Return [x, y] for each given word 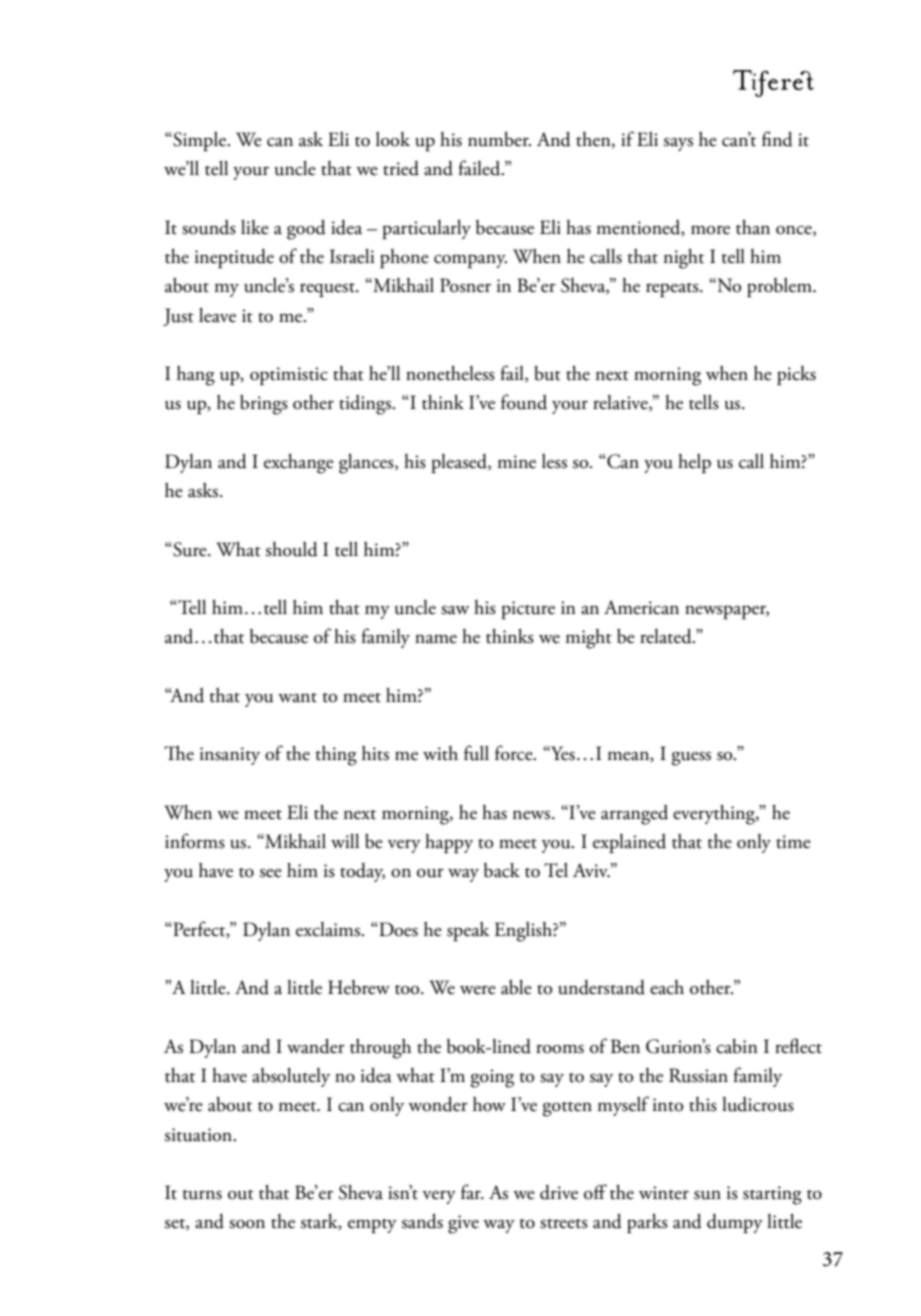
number [499, 139]
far [472, 1192]
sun [707, 1195]
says [678, 144]
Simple [200, 141]
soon [247, 1224]
